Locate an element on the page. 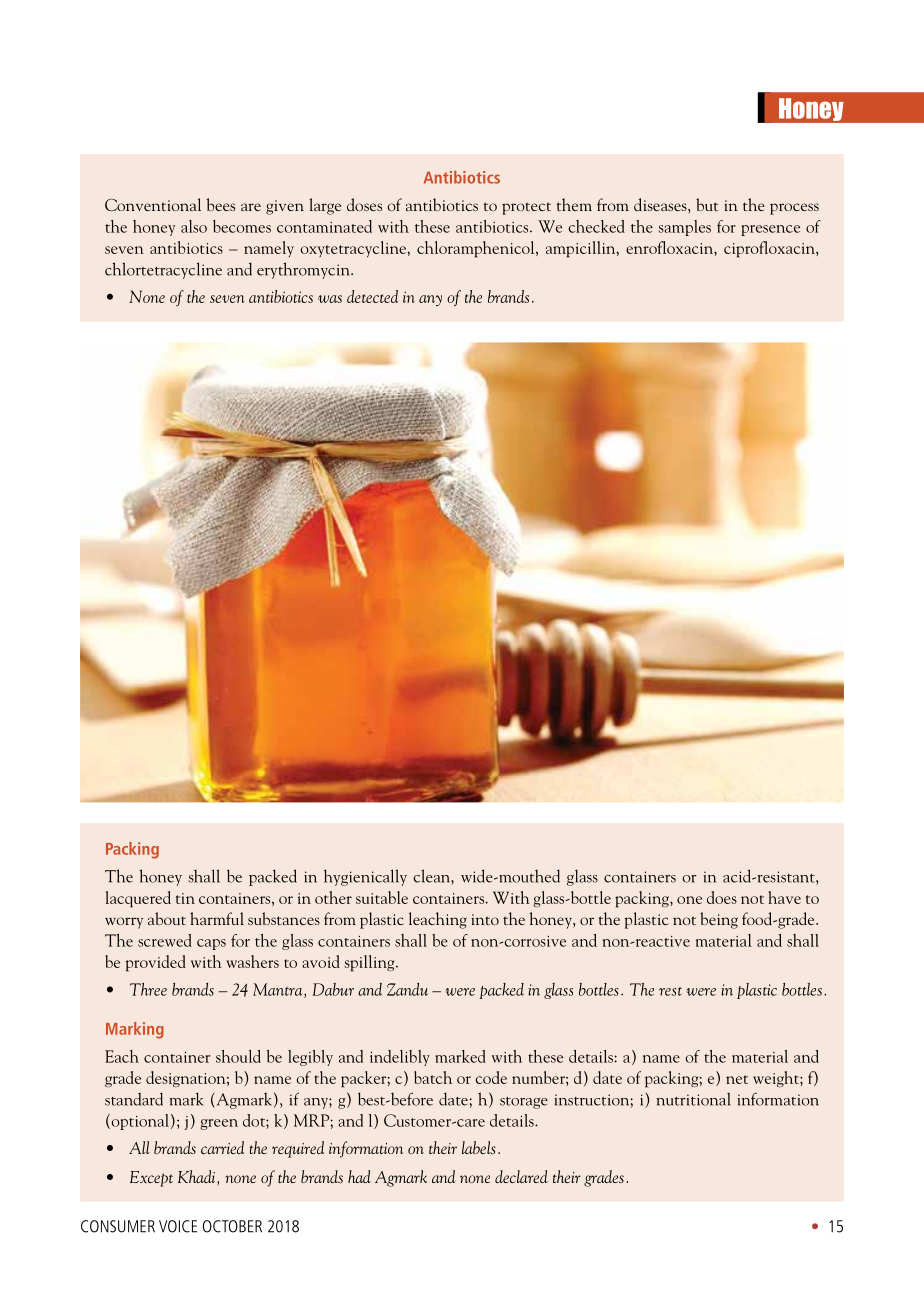 This document has height=1294, width=924. labels is located at coordinates (479, 1147).
